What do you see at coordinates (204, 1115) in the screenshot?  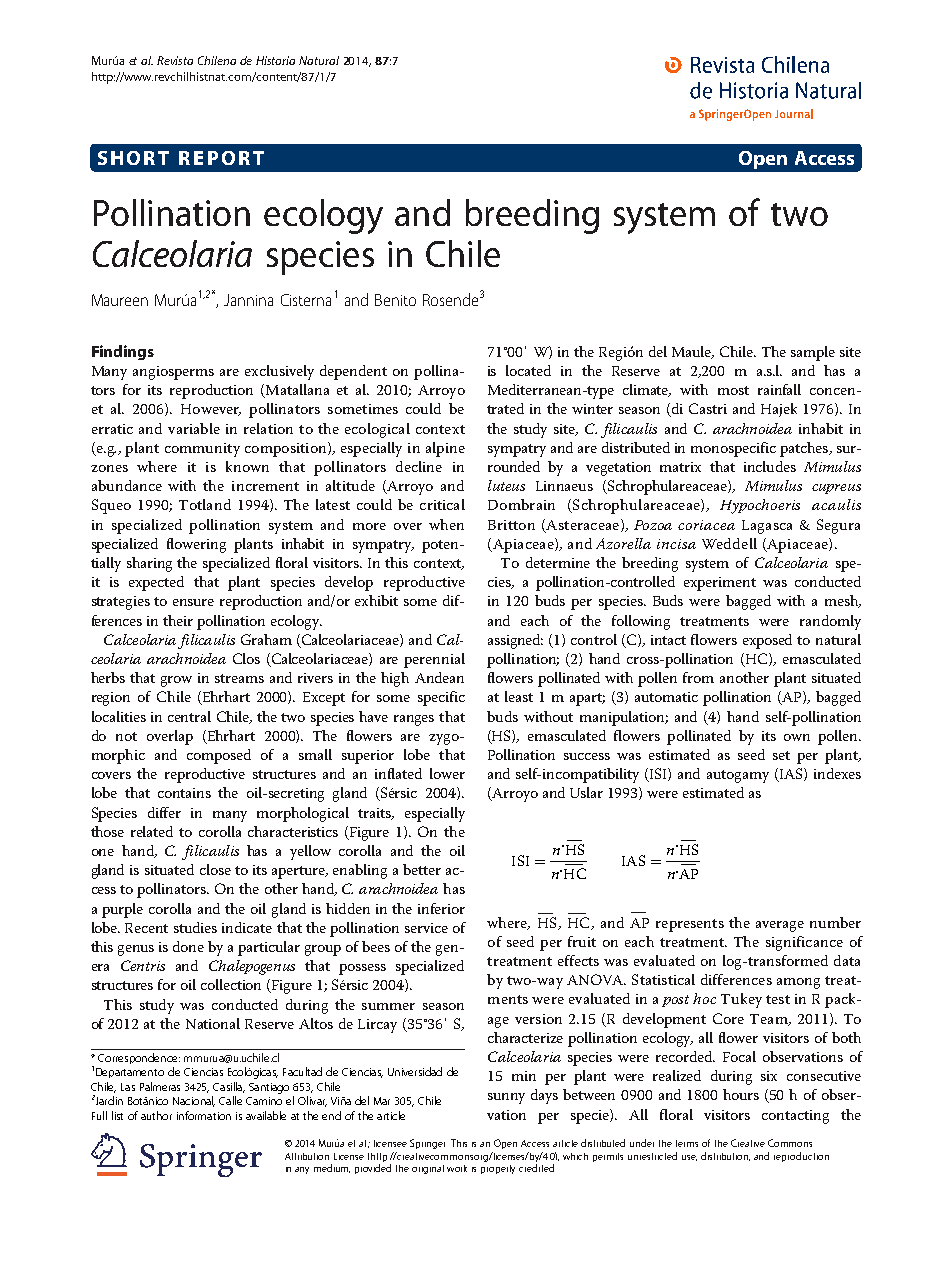 I see `information` at bounding box center [204, 1115].
